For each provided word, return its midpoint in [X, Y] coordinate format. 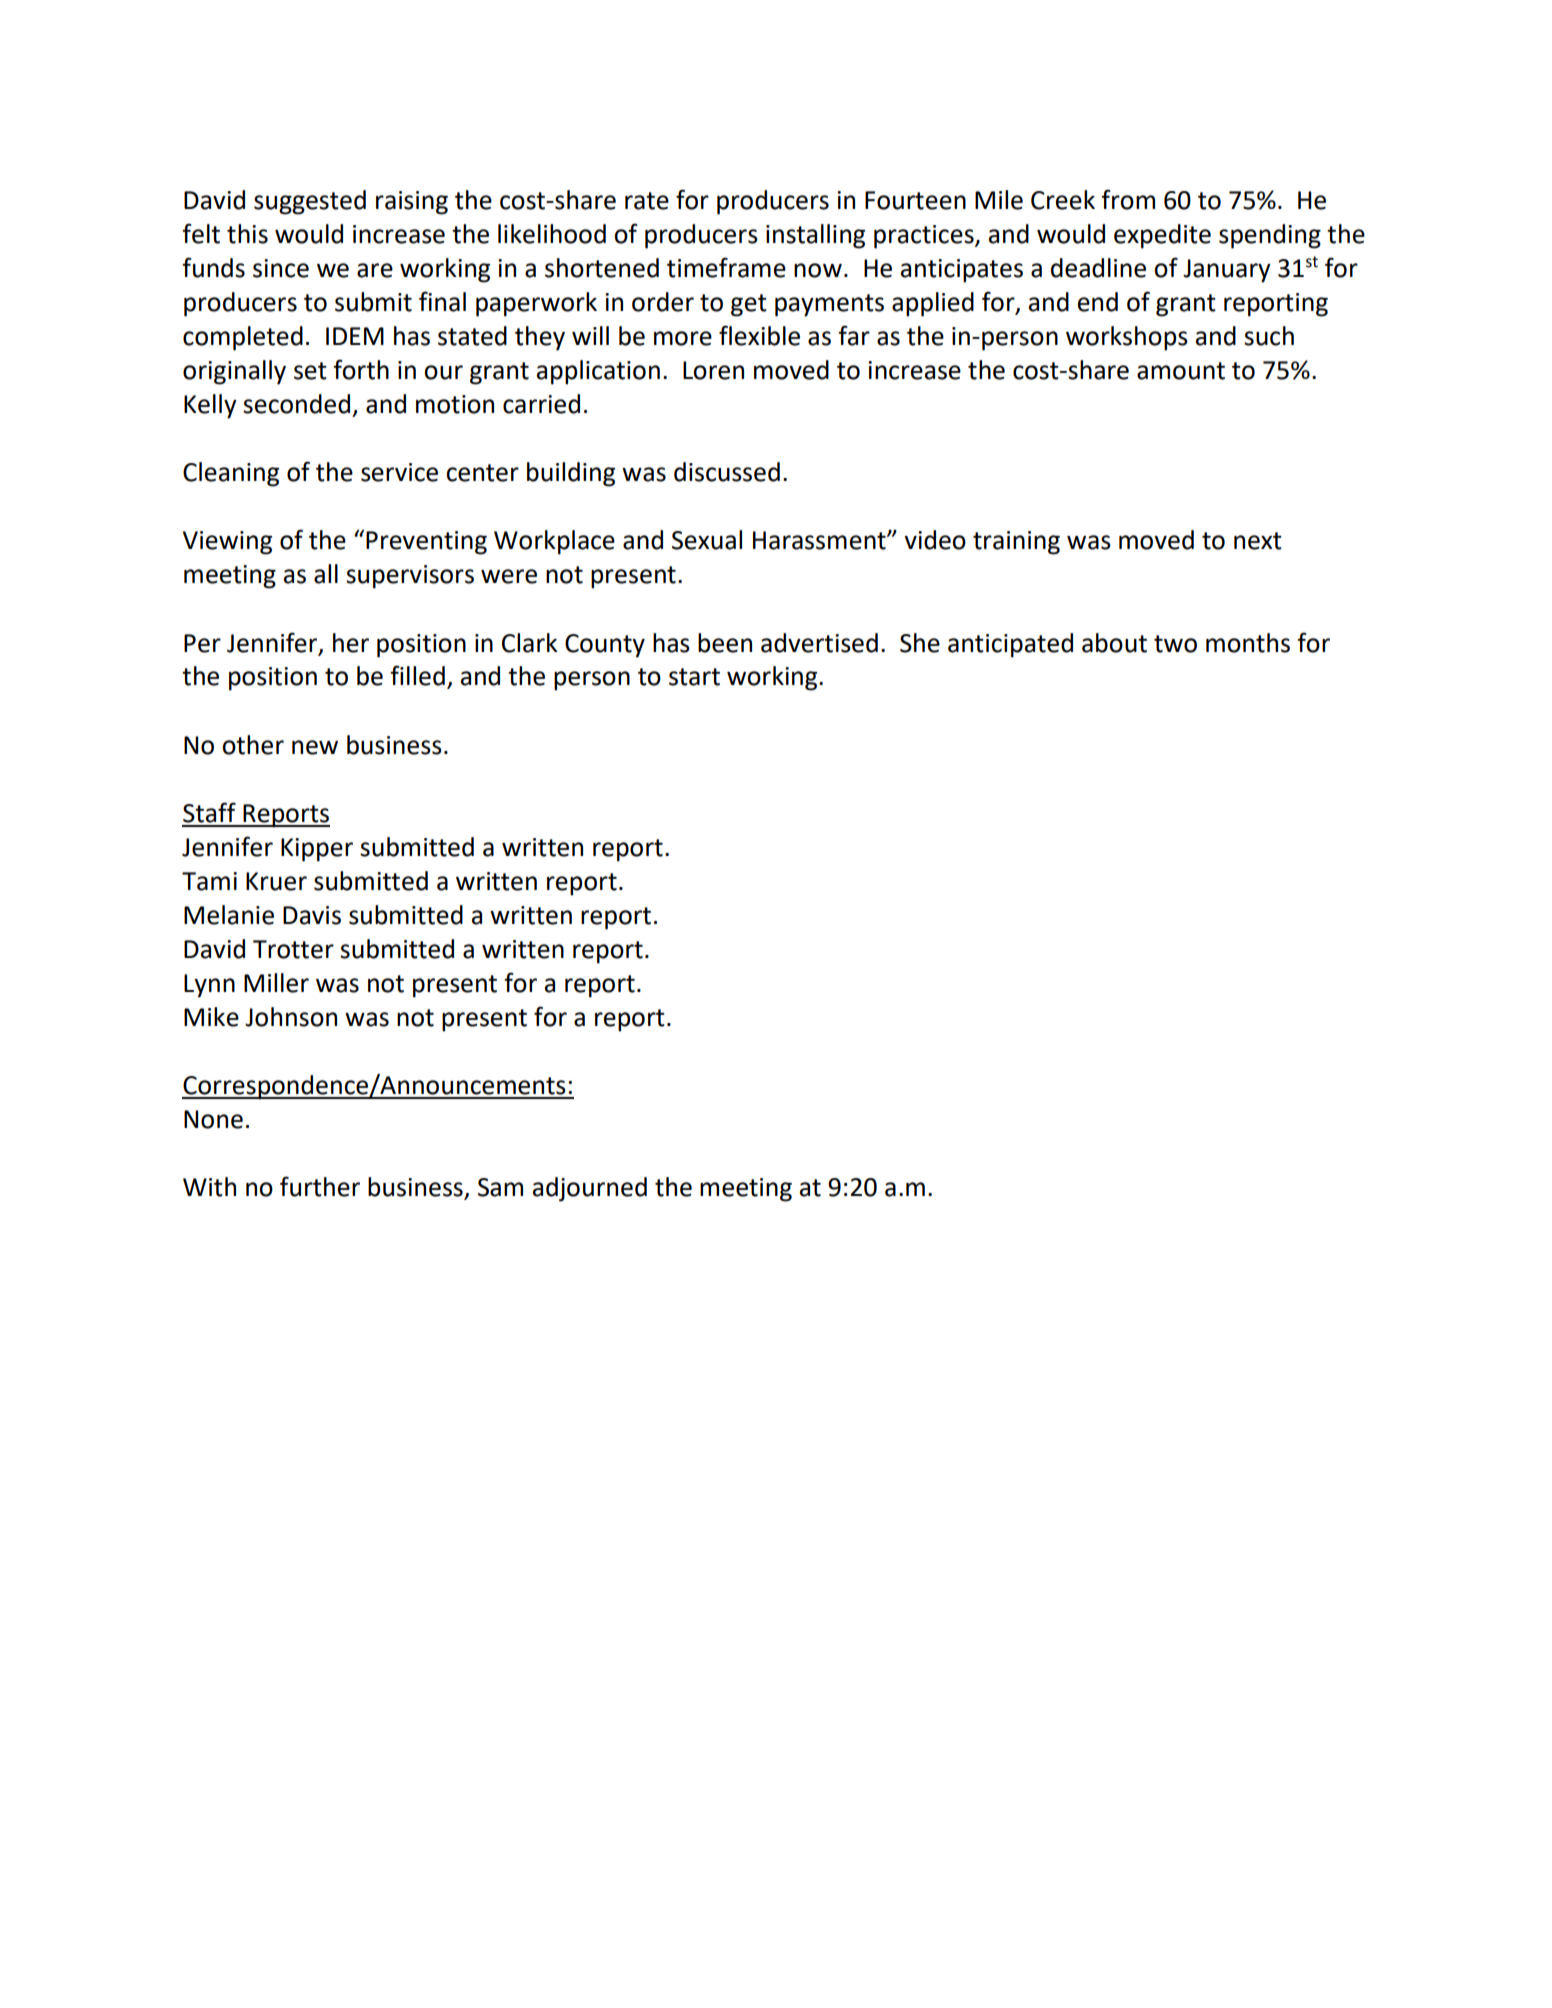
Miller [276, 983]
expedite [1162, 236]
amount [1181, 371]
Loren [713, 370]
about [1114, 643]
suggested [310, 202]
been [725, 643]
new [315, 747]
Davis [312, 915]
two [1175, 644]
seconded [296, 404]
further [320, 1186]
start [694, 677]
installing [815, 236]
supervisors [410, 577]
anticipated [1010, 645]
